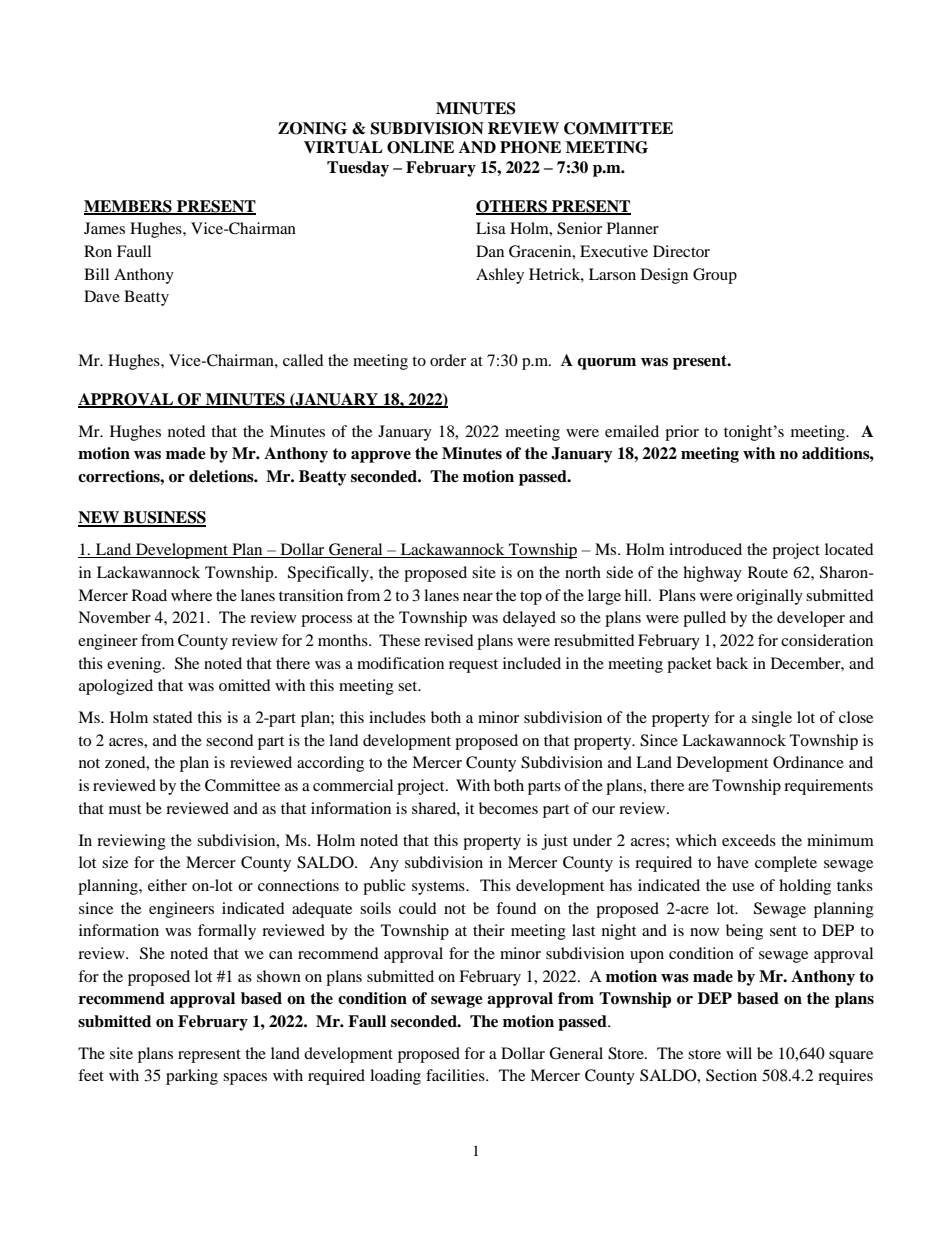 This image has width=952, height=1233. What do you see at coordinates (739, 1053) in the image?
I see `will` at bounding box center [739, 1053].
